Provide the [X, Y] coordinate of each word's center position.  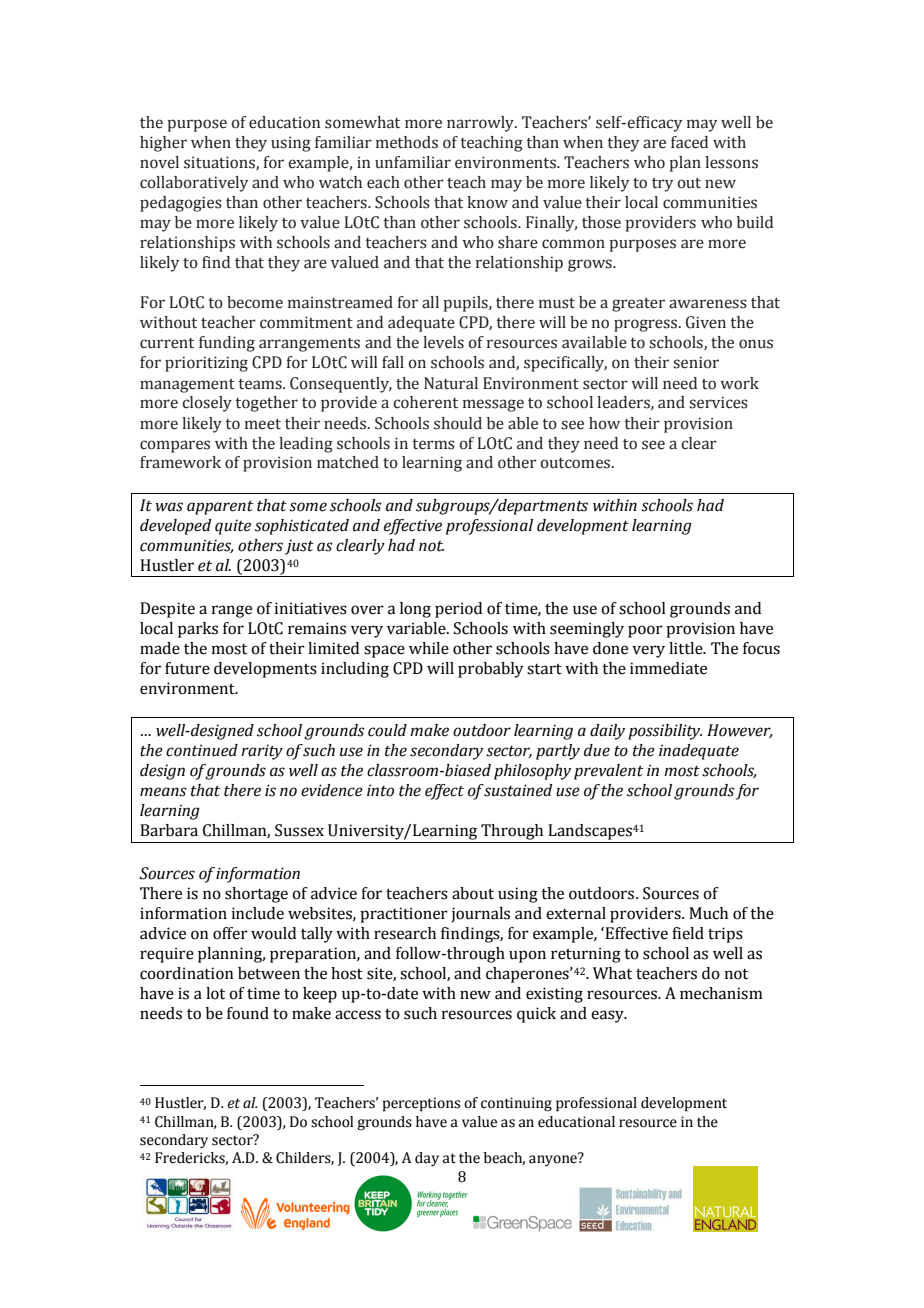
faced [689, 142]
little [687, 648]
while [429, 648]
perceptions [421, 1104]
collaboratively [194, 184]
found [248, 1013]
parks [198, 630]
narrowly [481, 124]
